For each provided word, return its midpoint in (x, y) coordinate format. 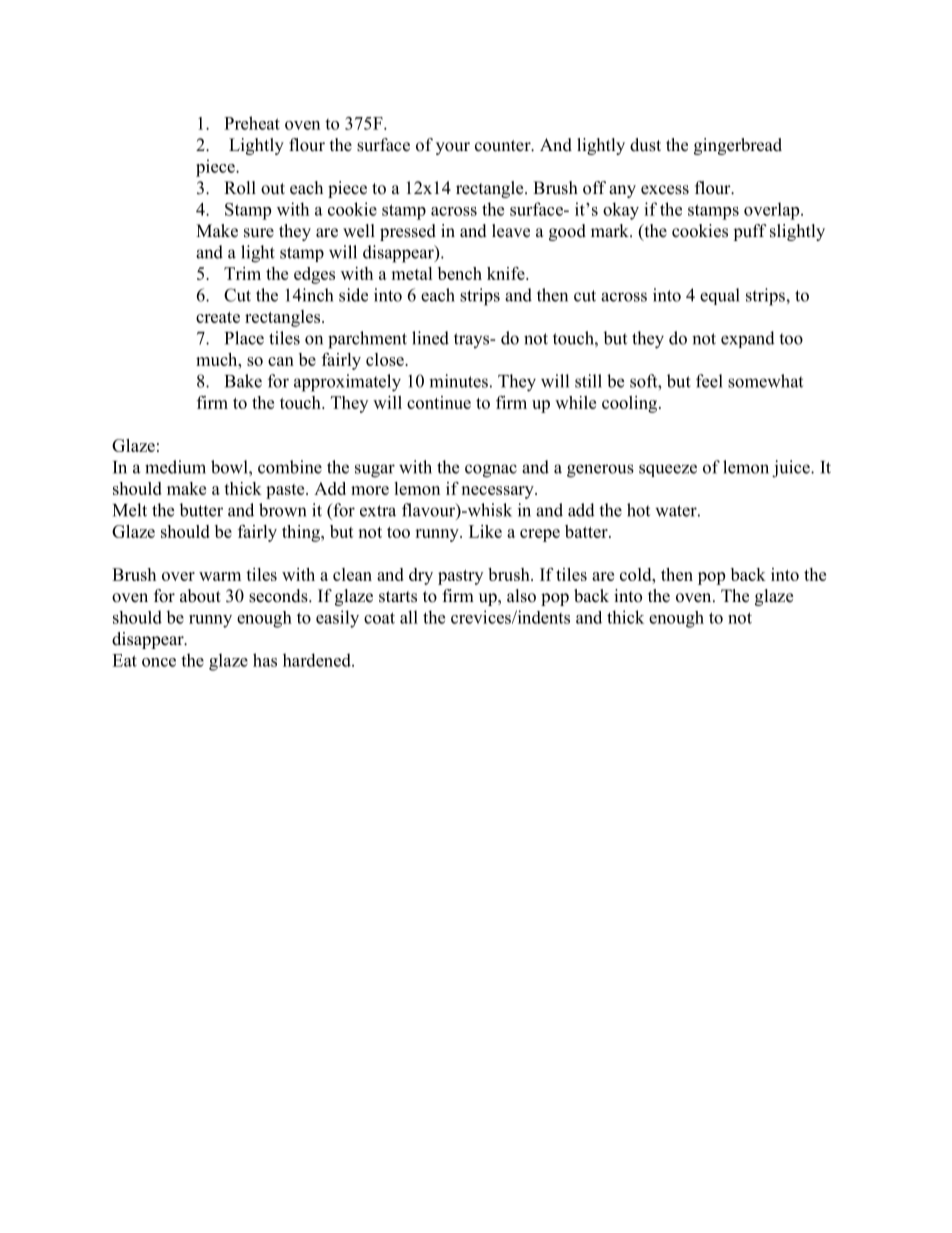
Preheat (252, 123)
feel (709, 381)
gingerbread (738, 146)
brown (282, 510)
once (159, 662)
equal (720, 296)
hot (638, 510)
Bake (243, 381)
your (453, 148)
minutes (458, 381)
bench (460, 273)
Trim (242, 273)
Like (485, 531)
